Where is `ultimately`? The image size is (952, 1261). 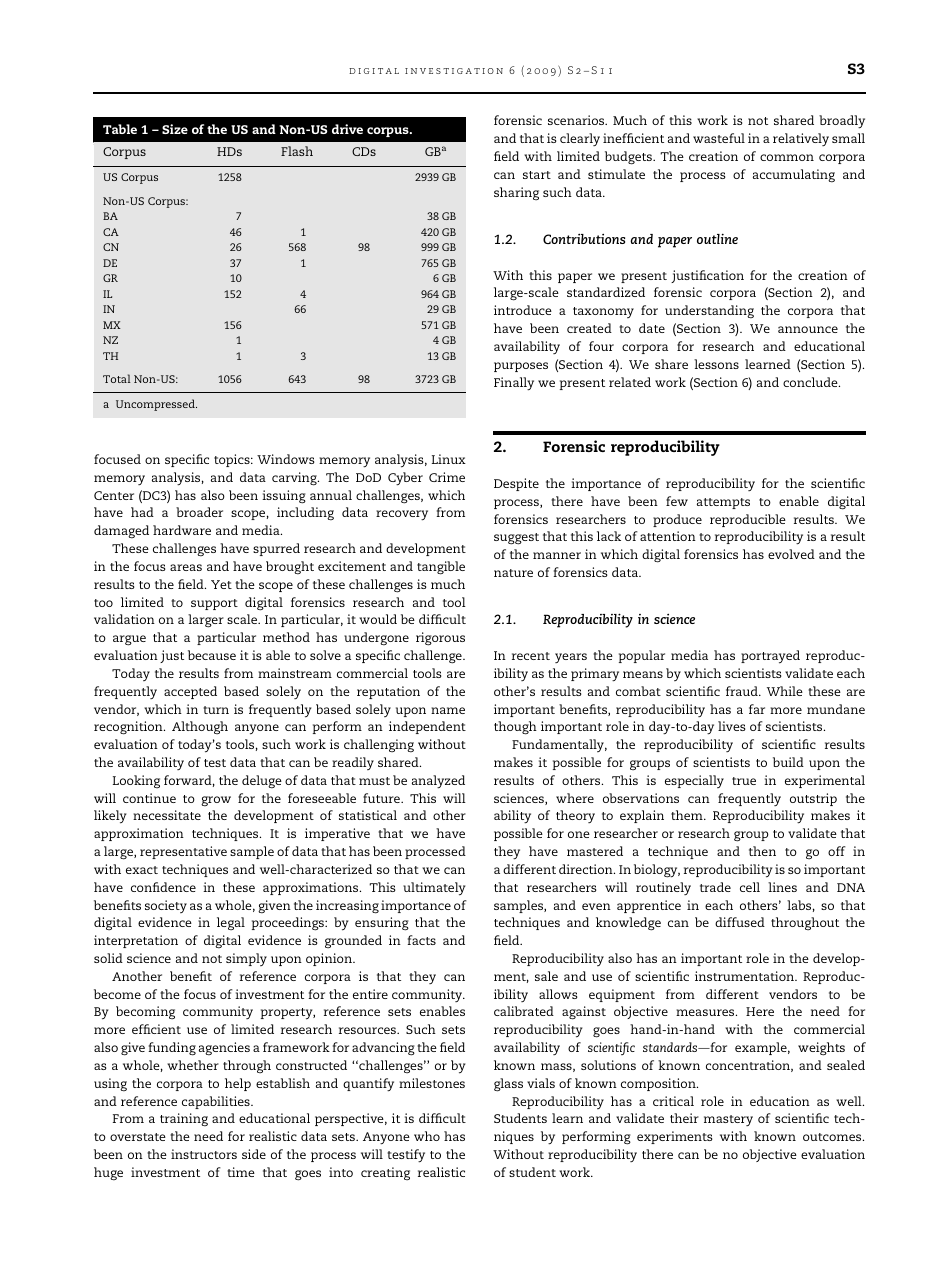 ultimately is located at coordinates (434, 889).
